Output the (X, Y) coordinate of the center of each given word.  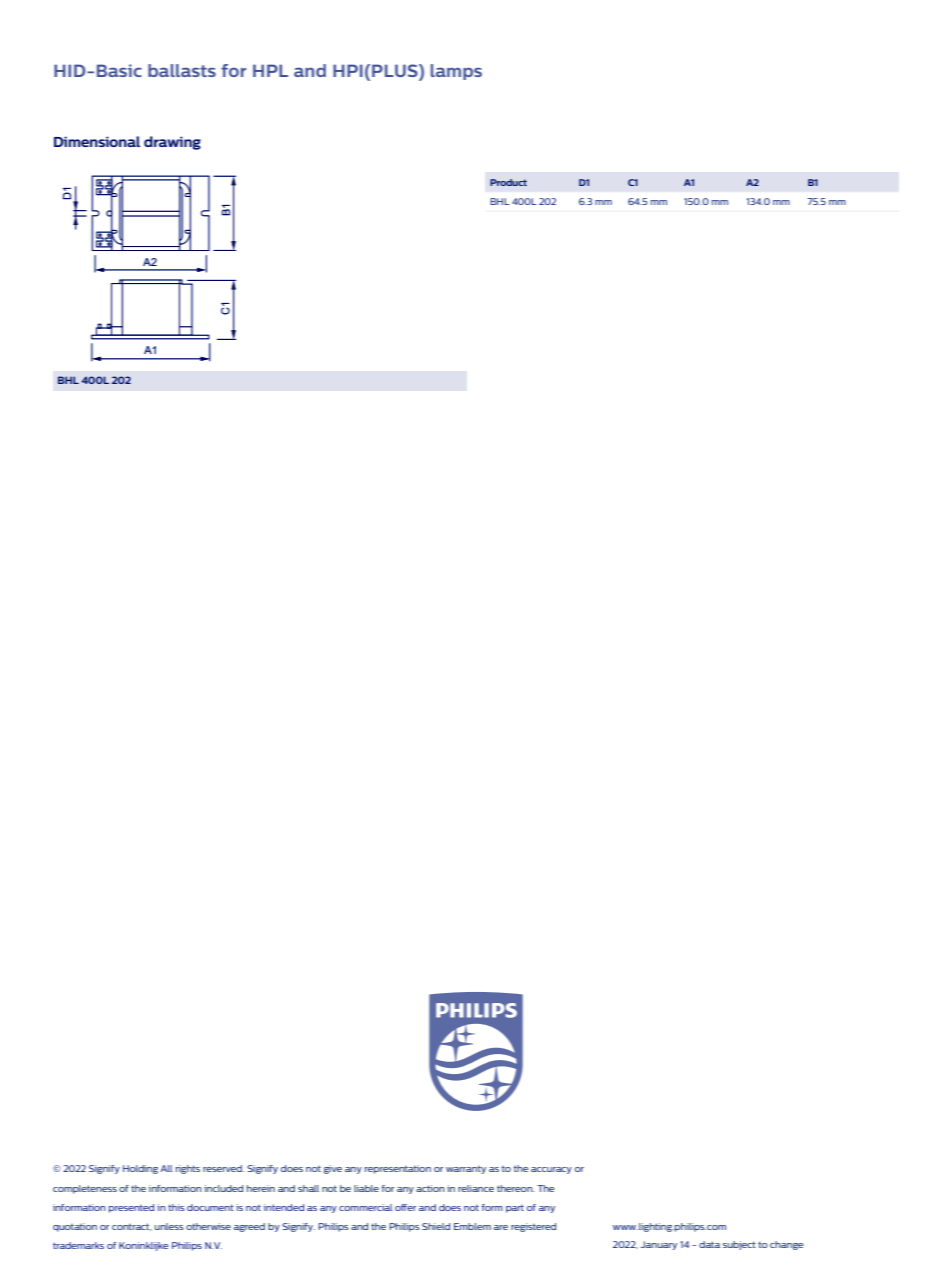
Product (508, 182)
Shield (436, 1226)
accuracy (551, 1170)
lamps (456, 72)
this (176, 1207)
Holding (140, 1169)
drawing (172, 143)
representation (398, 1169)
